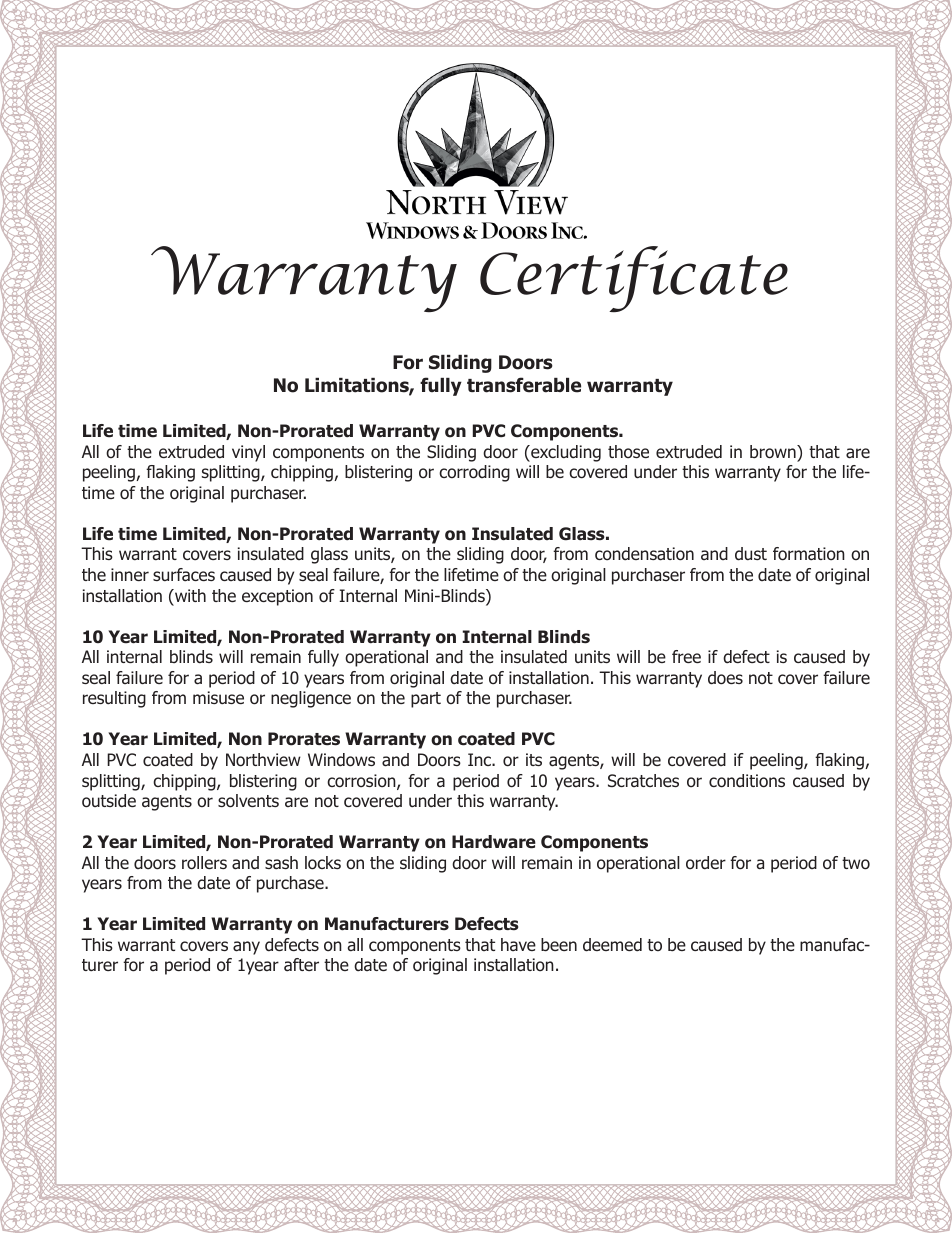  What do you see at coordinates (189, 595) in the page?
I see `with` at bounding box center [189, 595].
